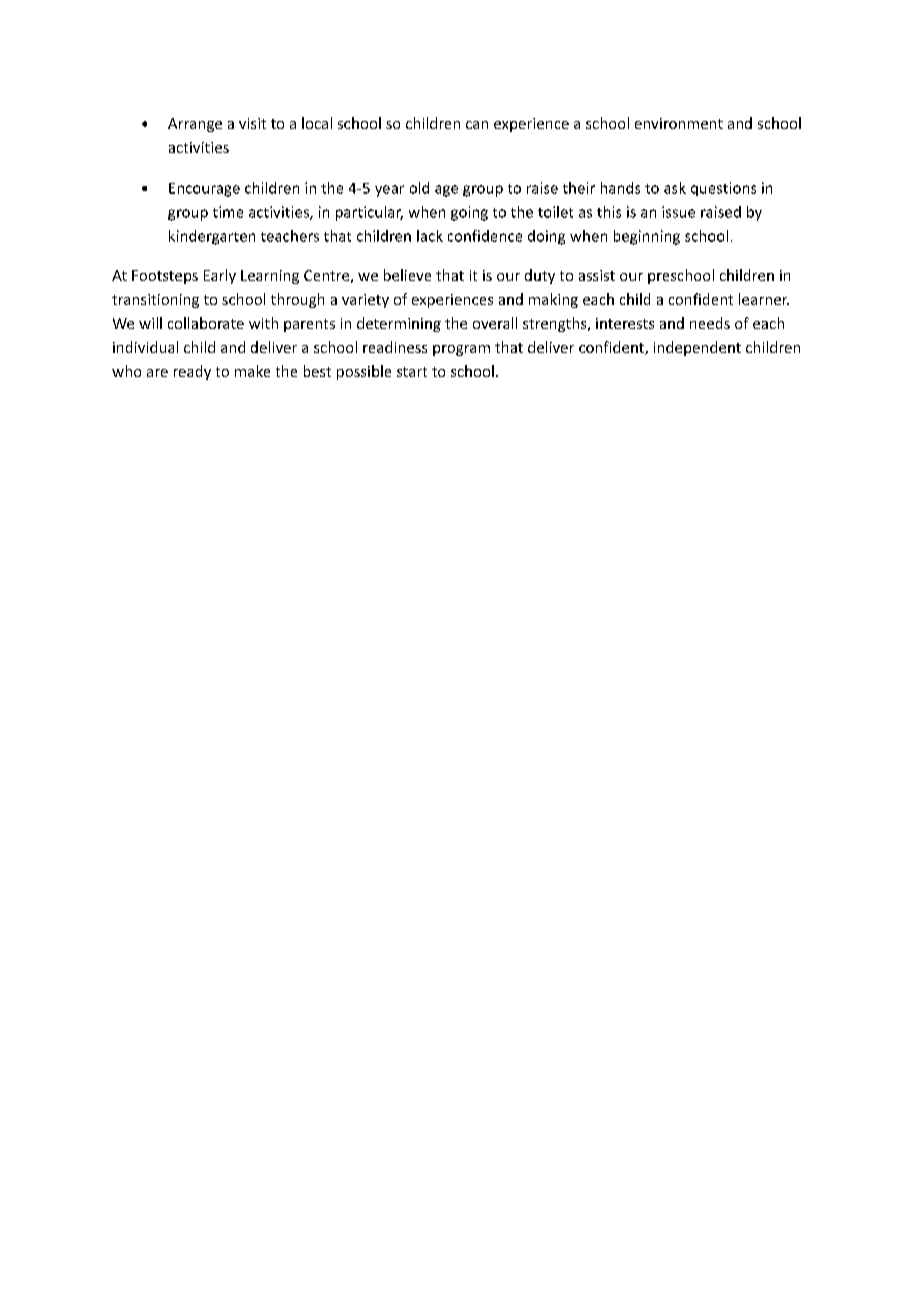 The height and width of the document is (1308, 924). Describe the element at coordinates (679, 123) in the document. I see `environment` at that location.
